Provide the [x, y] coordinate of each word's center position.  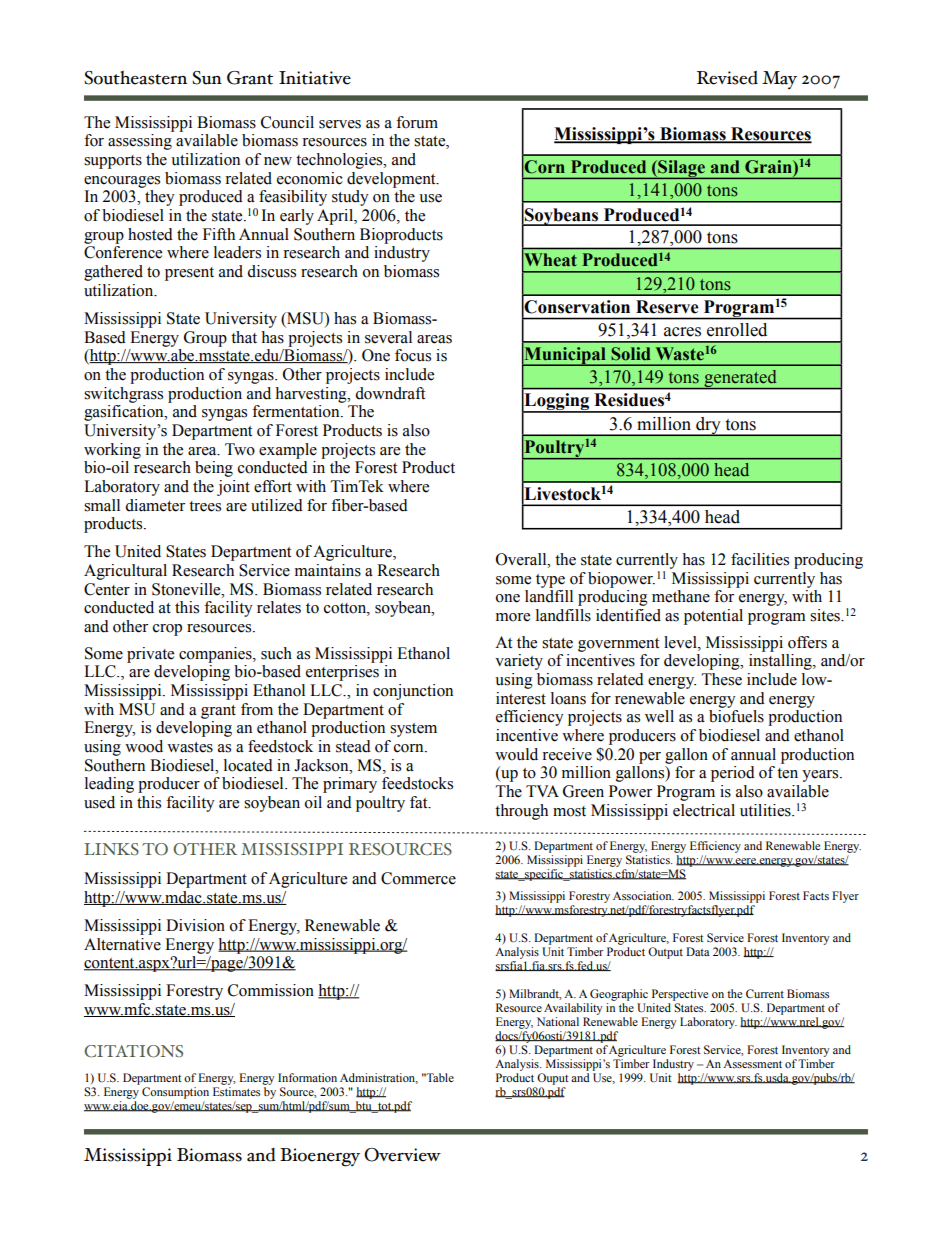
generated [740, 379]
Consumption [175, 1093]
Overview [402, 1155]
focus [413, 355]
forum [417, 122]
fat [420, 802]
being [214, 469]
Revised [727, 77]
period [733, 774]
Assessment [752, 1063]
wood [144, 746]
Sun [207, 78]
